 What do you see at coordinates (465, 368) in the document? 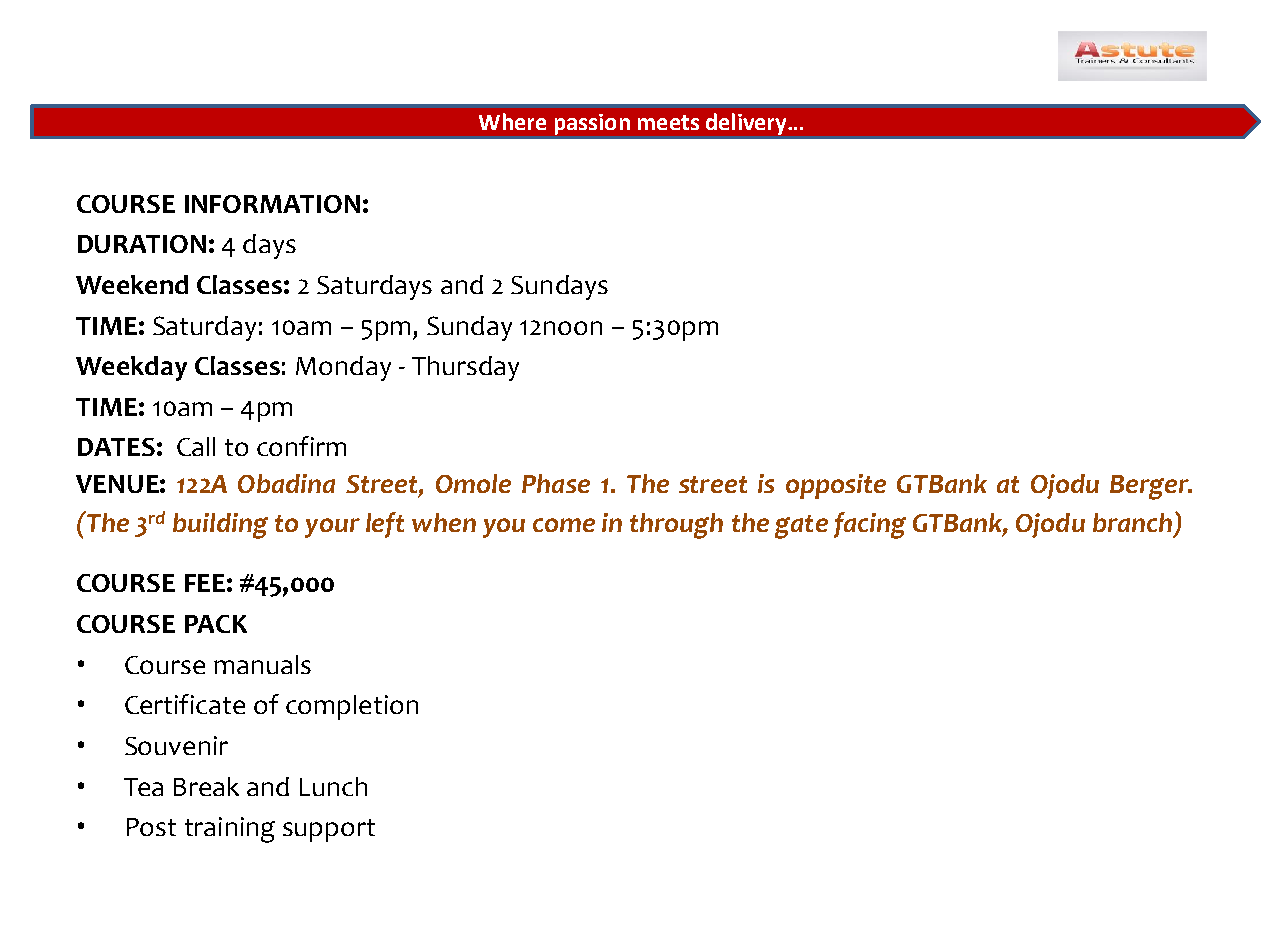
I see `Thursday` at bounding box center [465, 368].
